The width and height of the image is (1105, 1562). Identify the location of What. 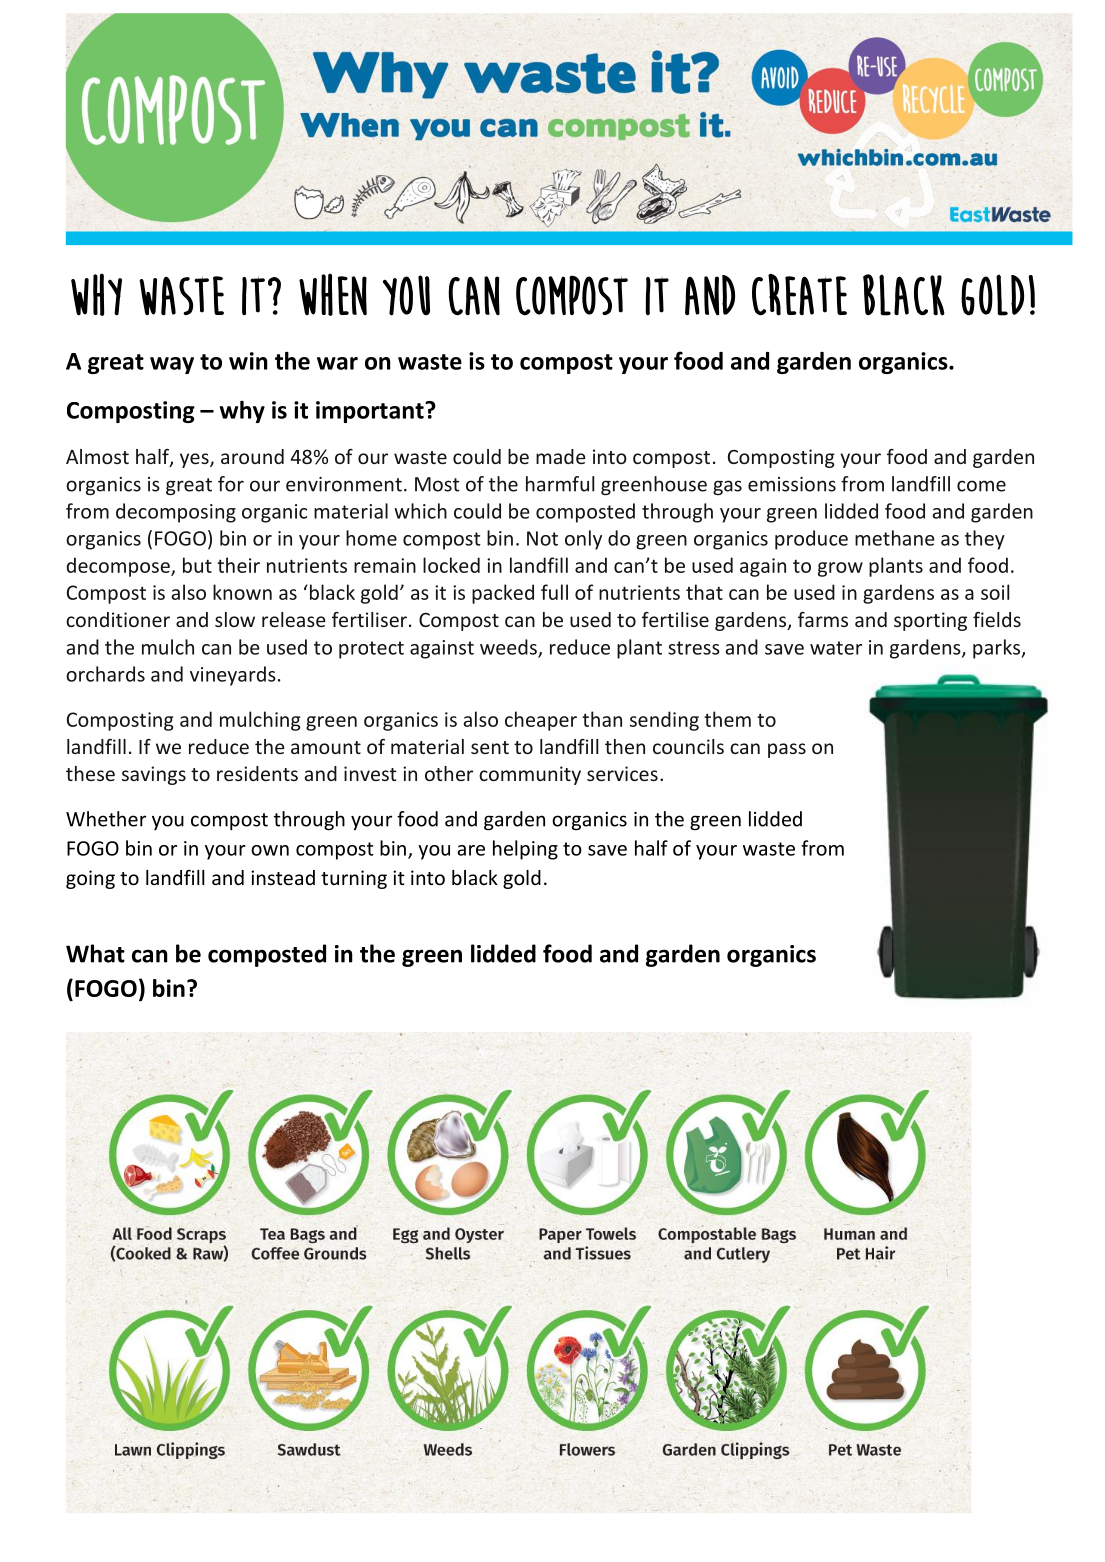
(95, 953).
